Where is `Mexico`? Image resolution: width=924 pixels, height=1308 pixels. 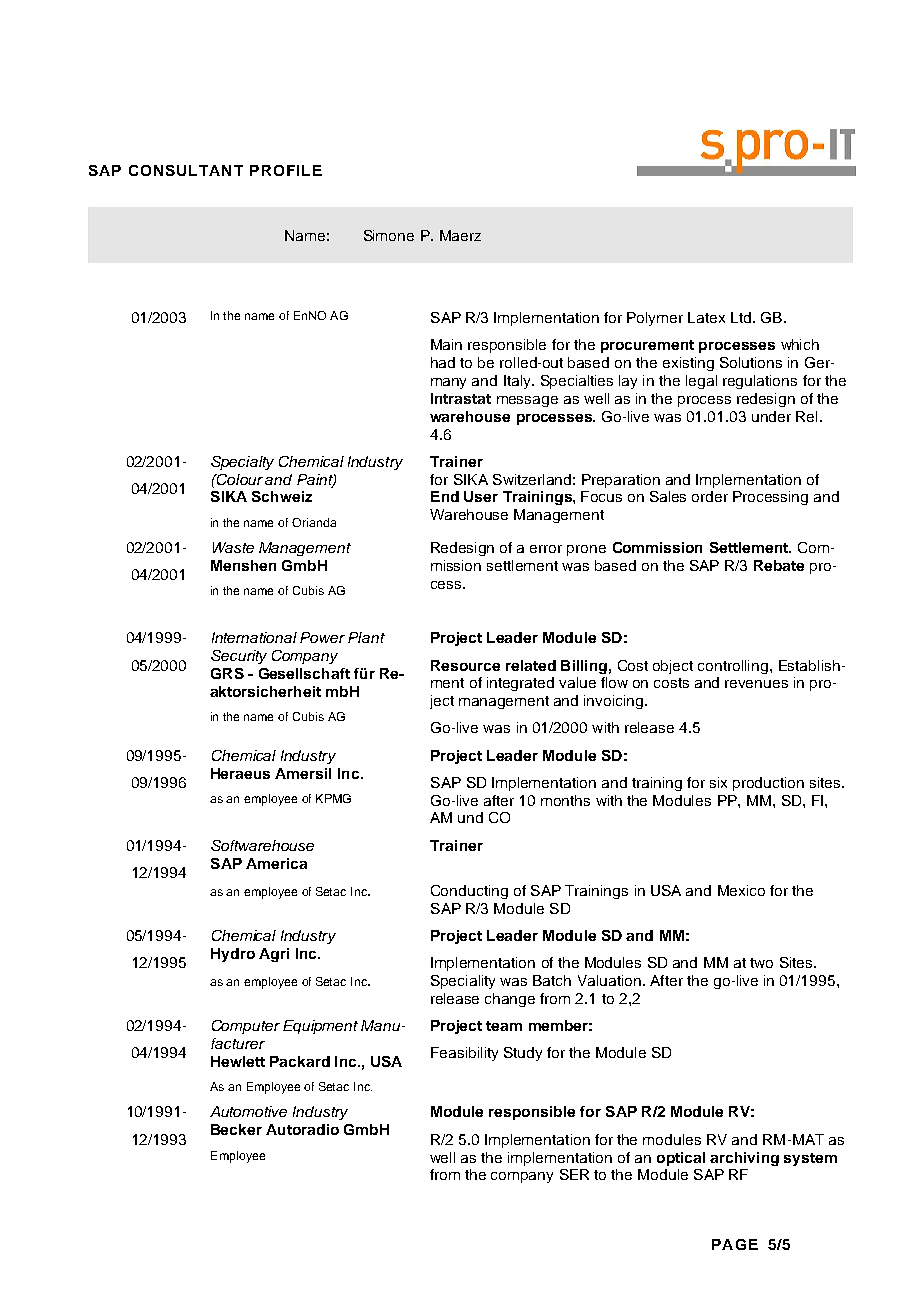 Mexico is located at coordinates (741, 890).
